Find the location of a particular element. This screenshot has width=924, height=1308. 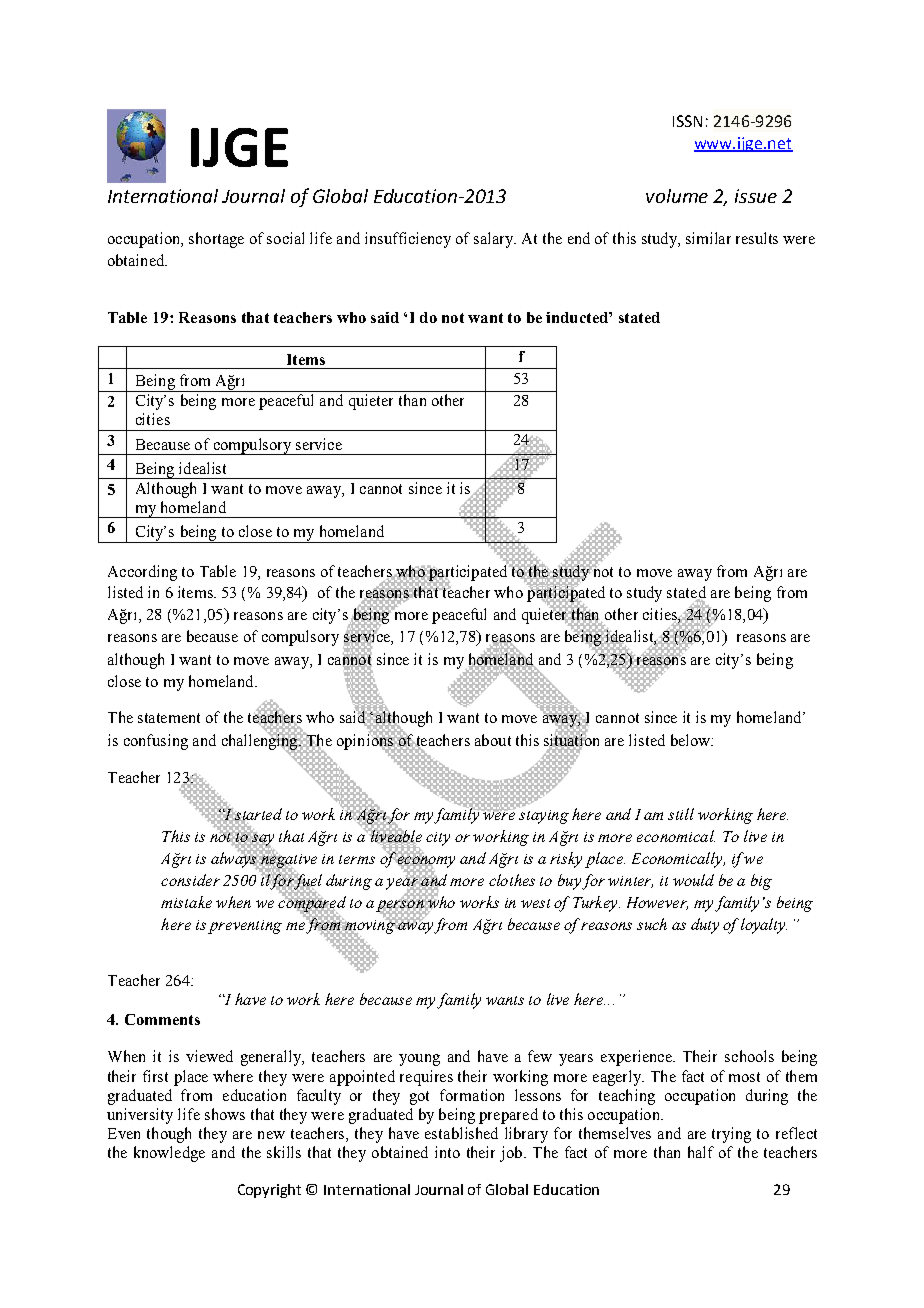

shortage is located at coordinates (216, 240).
